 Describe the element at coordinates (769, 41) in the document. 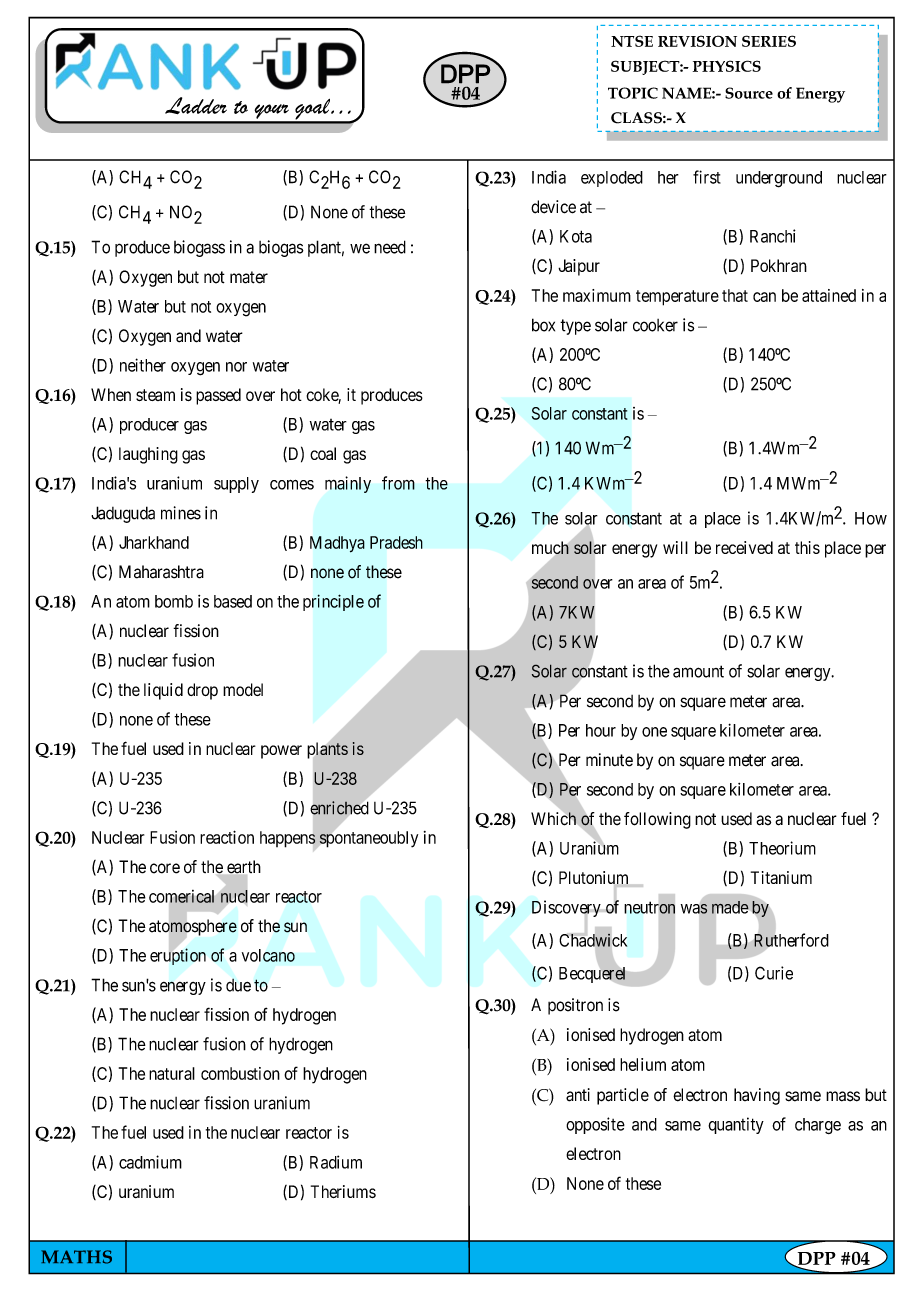

I see `SERIES` at that location.
